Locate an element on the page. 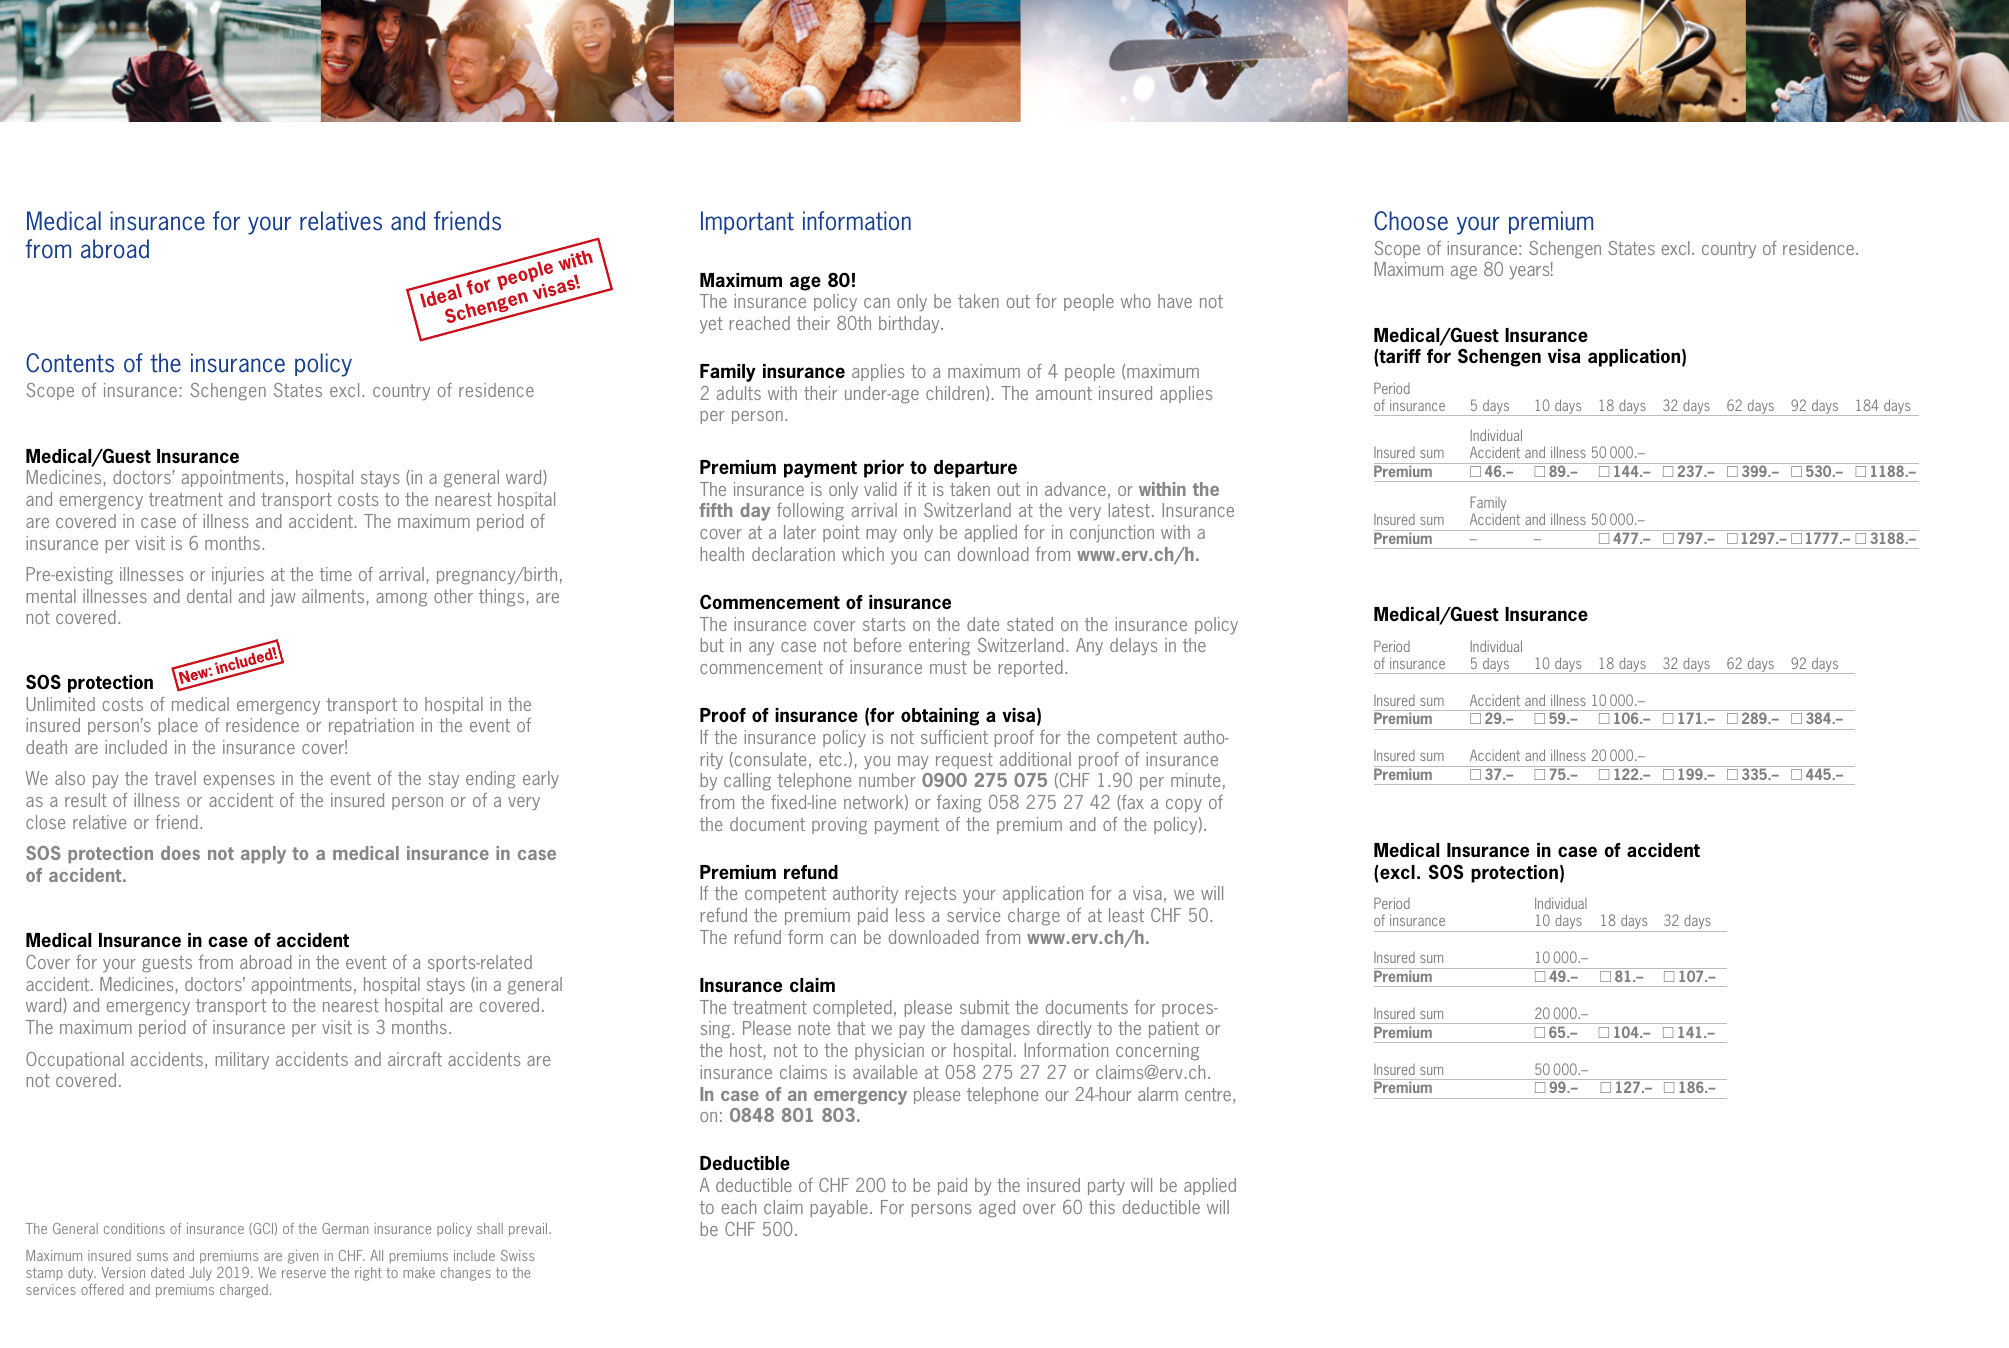 Image resolution: width=2009 pixels, height=1348 pixels. host is located at coordinates (746, 1050).
